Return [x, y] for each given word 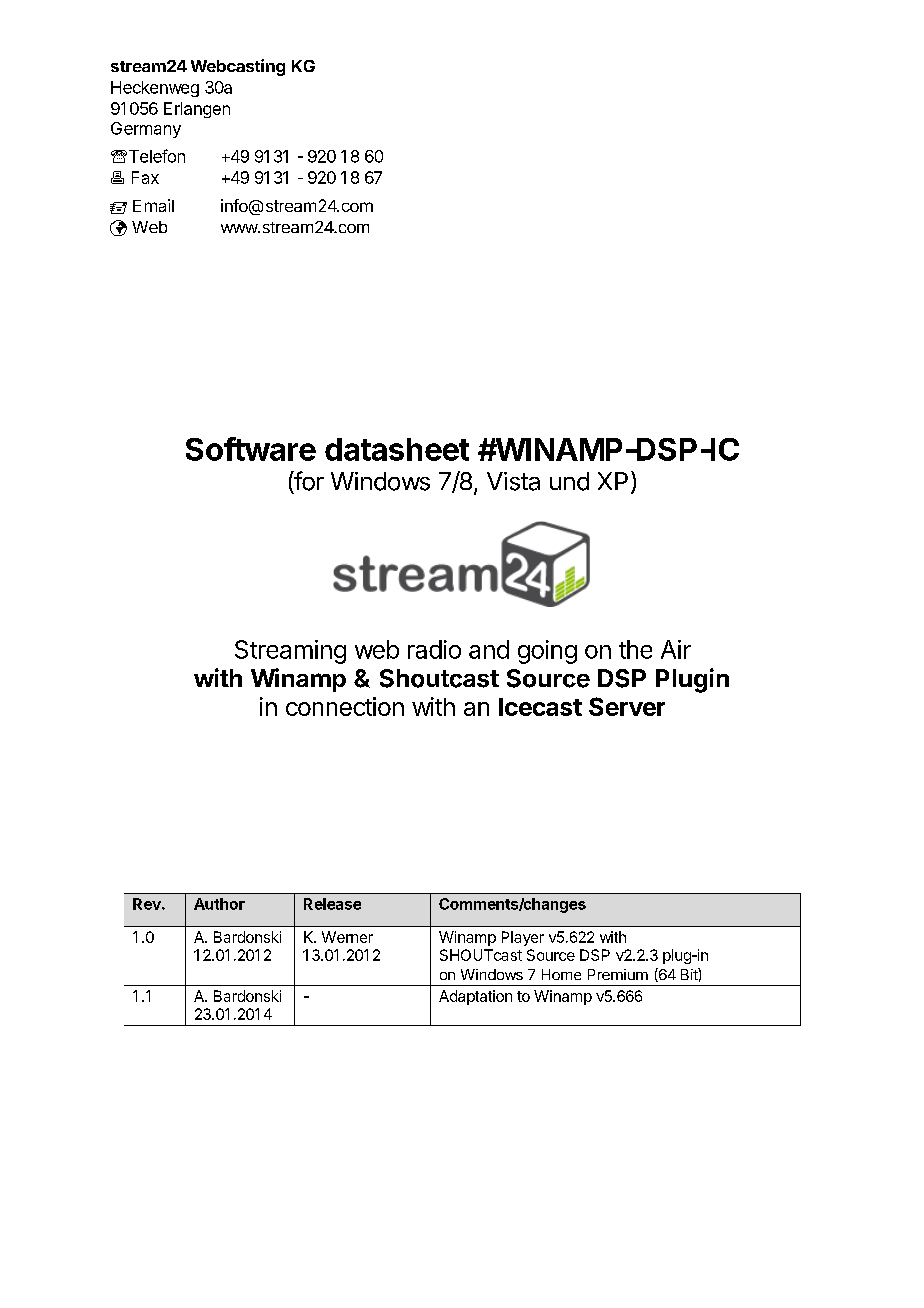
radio [434, 649]
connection [345, 706]
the [635, 649]
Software [251, 449]
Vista [513, 481]
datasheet [397, 449]
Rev [148, 904]
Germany [146, 130]
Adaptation [475, 997]
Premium [618, 974]
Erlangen [197, 110]
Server [627, 706]
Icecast [540, 707]
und [569, 481]
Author [219, 904]
